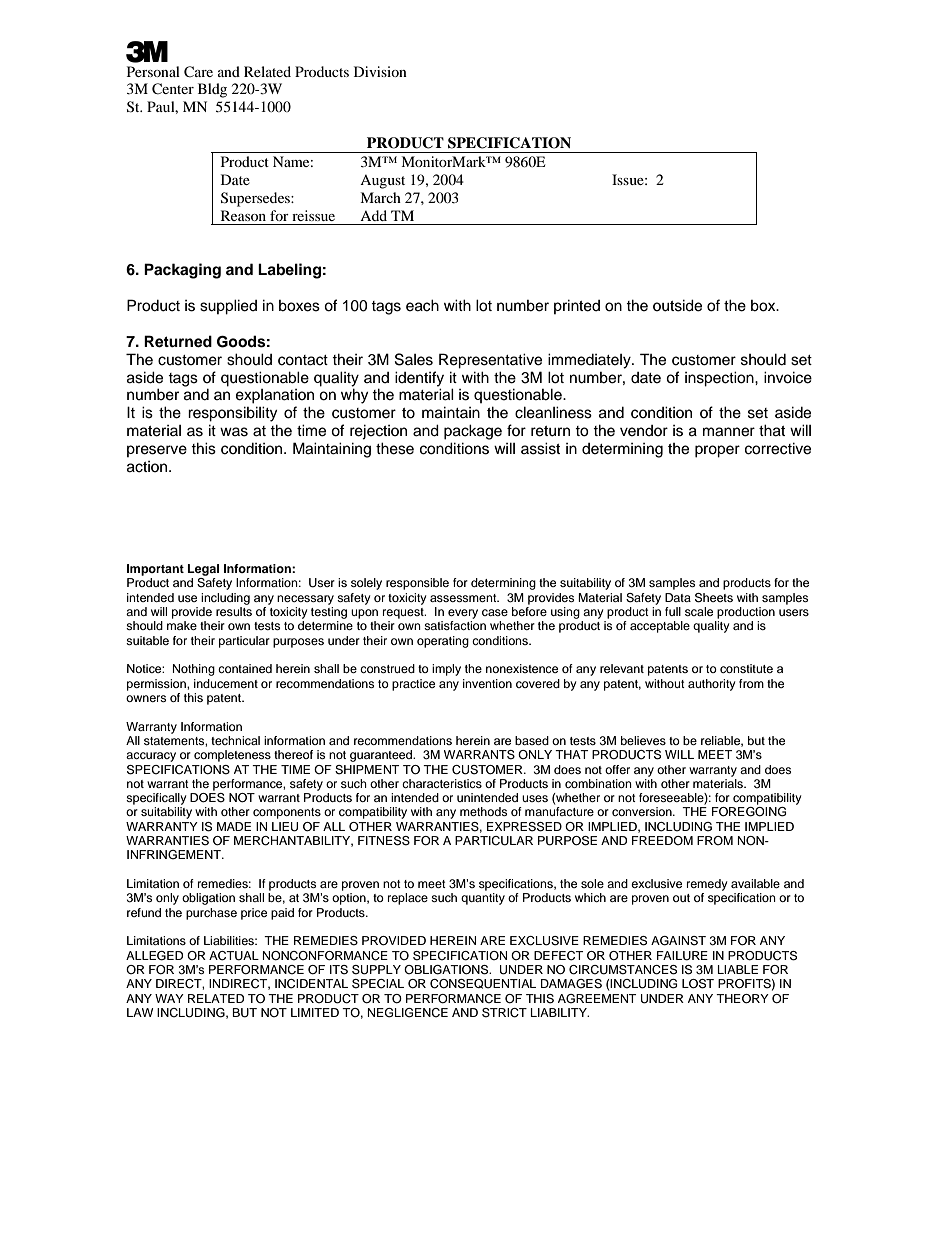  I want to click on Bldg, so click(212, 90).
